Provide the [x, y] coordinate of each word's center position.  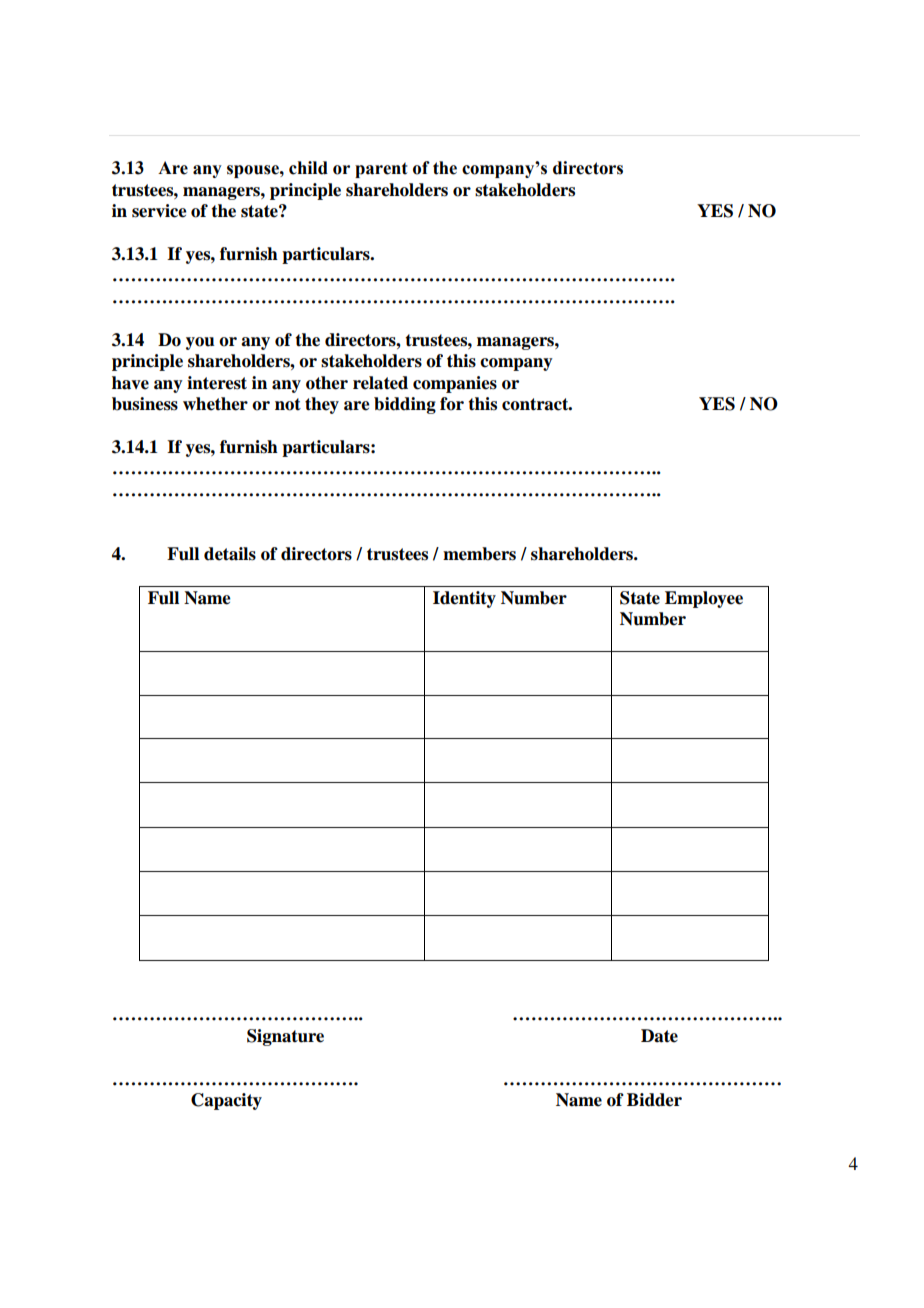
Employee [704, 599]
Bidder [654, 1100]
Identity [464, 599]
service [159, 211]
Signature [285, 1037]
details [230, 554]
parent [381, 170]
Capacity [226, 1101]
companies [455, 384]
